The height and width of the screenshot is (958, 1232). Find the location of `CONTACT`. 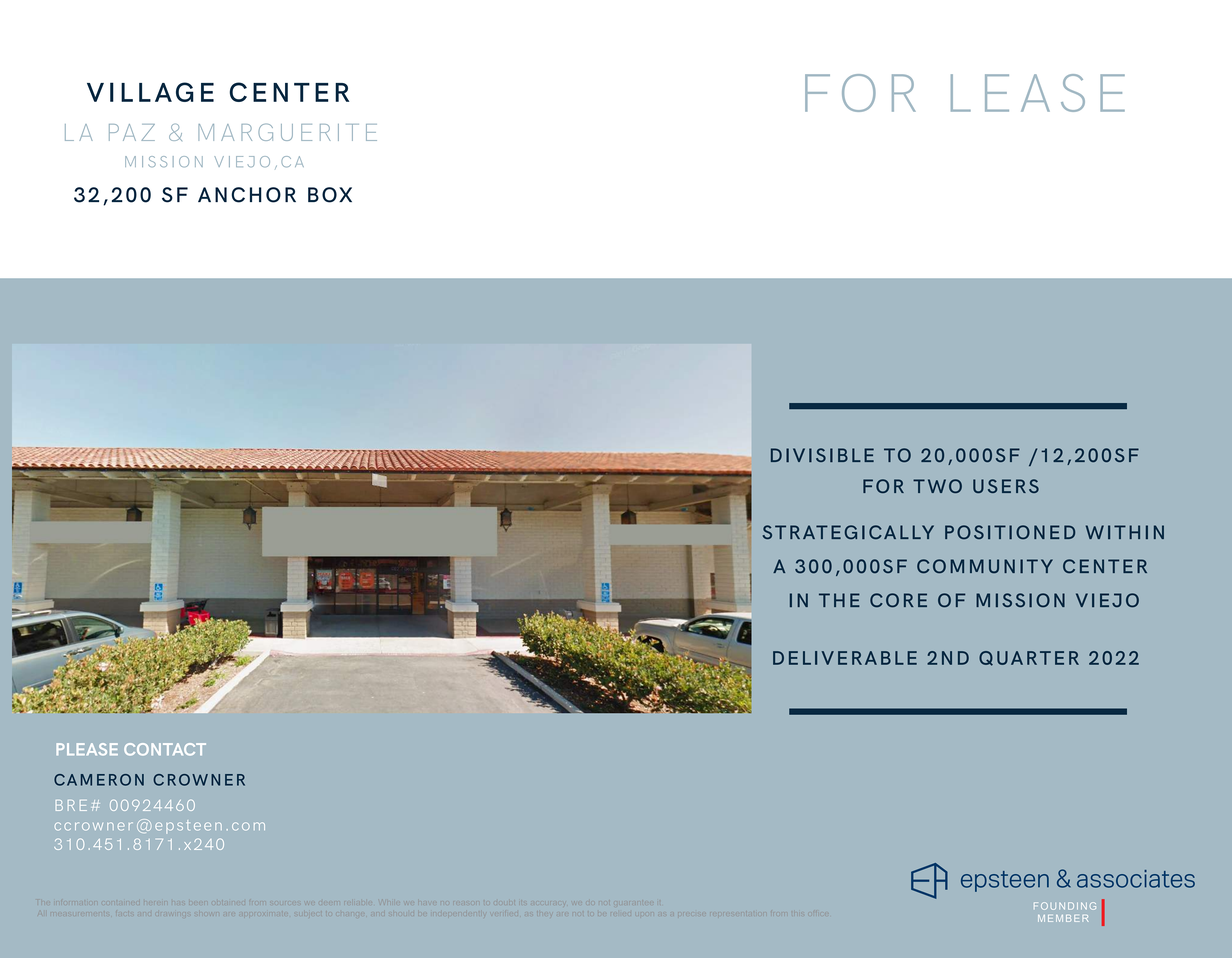

CONTACT is located at coordinates (165, 749).
